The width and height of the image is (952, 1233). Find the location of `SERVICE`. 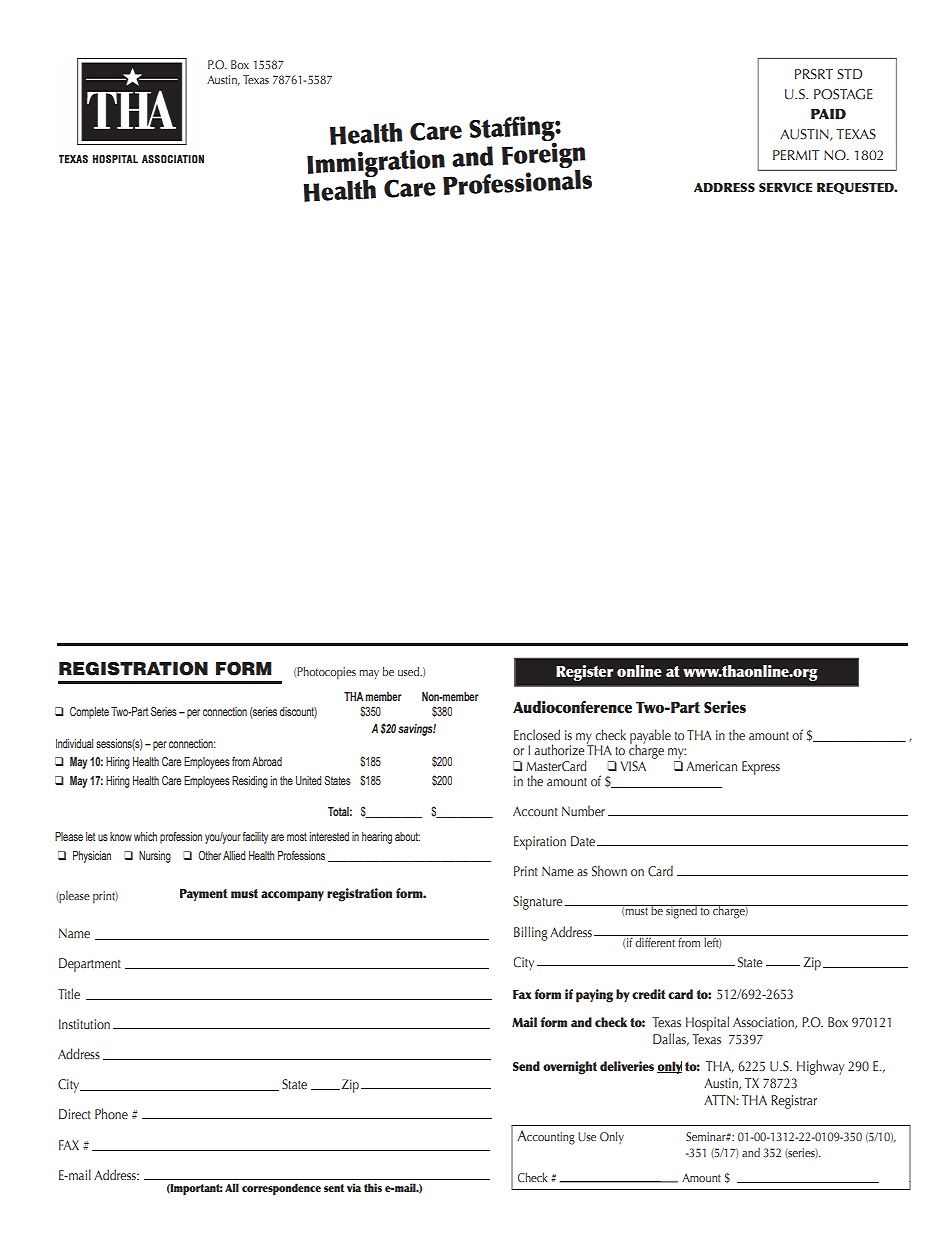

SERVICE is located at coordinates (785, 187).
